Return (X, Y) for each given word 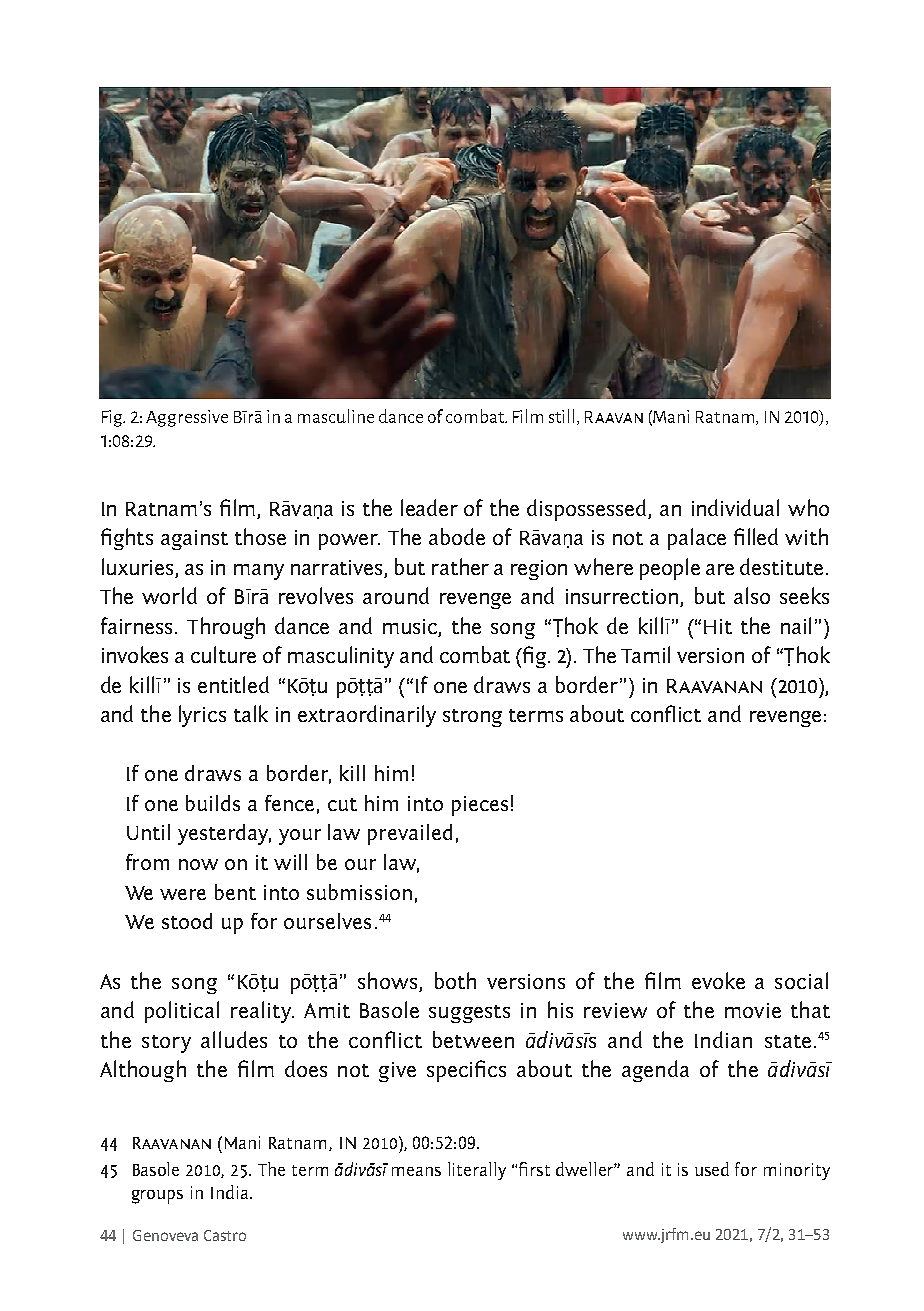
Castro (225, 1235)
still (561, 416)
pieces (480, 806)
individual (735, 507)
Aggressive (187, 418)
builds (213, 803)
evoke (718, 980)
